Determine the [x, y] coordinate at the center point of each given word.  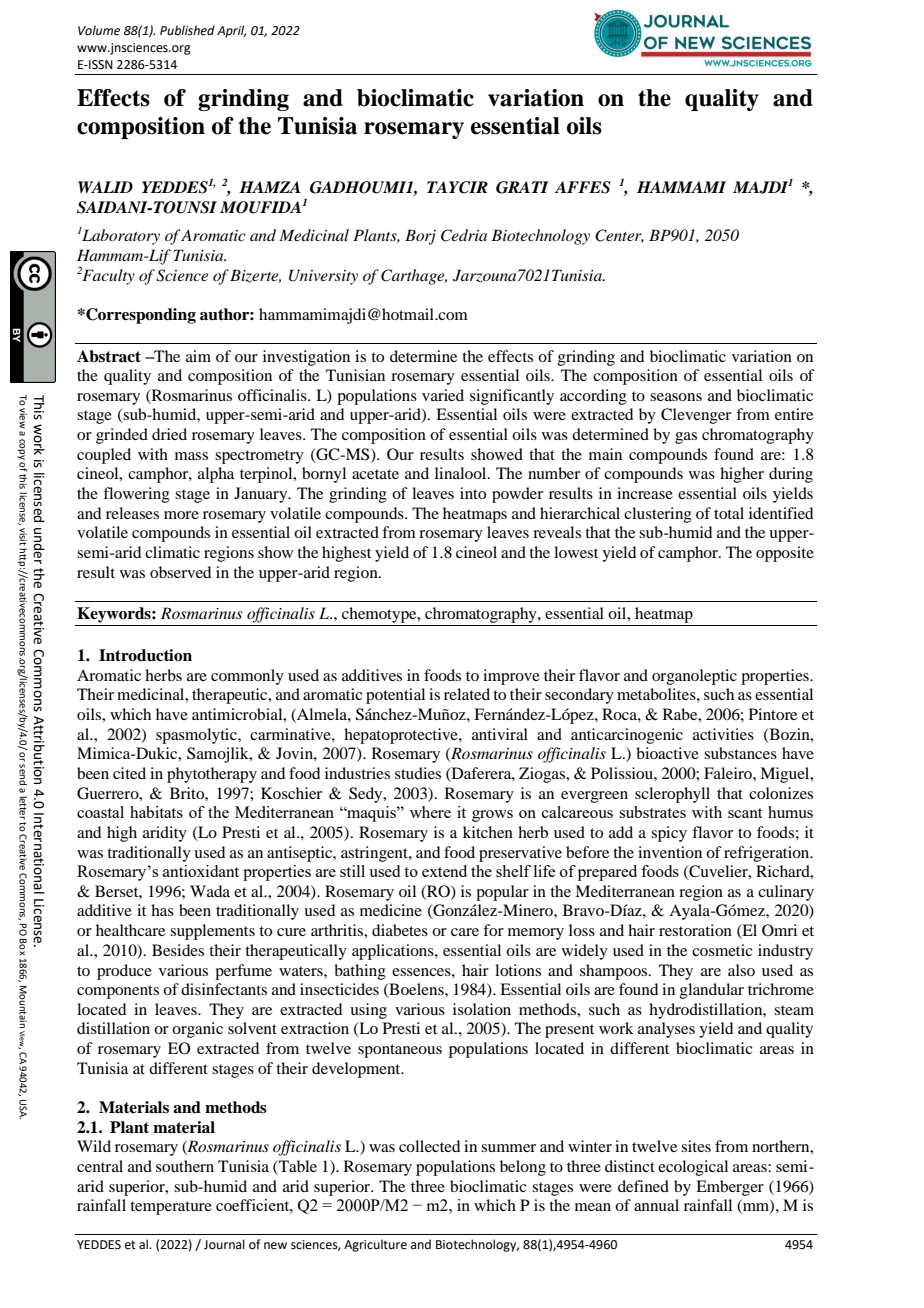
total [729, 513]
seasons [676, 397]
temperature [171, 1208]
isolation [482, 1009]
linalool [462, 473]
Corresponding [140, 316]
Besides [178, 950]
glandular [712, 991]
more [181, 515]
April [231, 31]
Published [187, 30]
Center [619, 236]
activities [723, 734]
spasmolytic [197, 736]
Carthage [414, 277]
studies [418, 773]
